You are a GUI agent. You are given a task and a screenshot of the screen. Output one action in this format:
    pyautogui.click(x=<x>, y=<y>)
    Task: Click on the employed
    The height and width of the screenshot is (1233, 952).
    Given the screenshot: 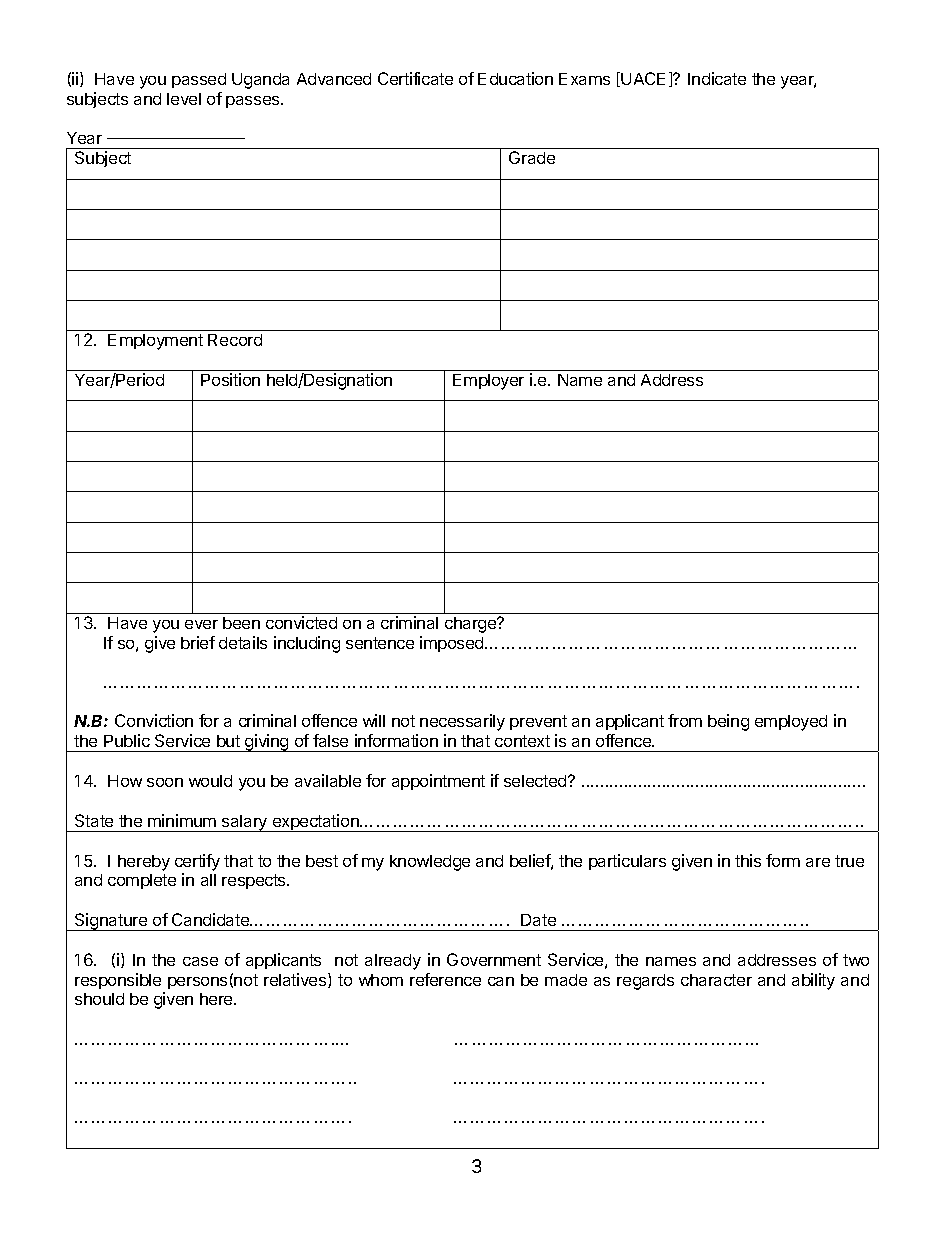 What is the action you would take?
    pyautogui.click(x=791, y=723)
